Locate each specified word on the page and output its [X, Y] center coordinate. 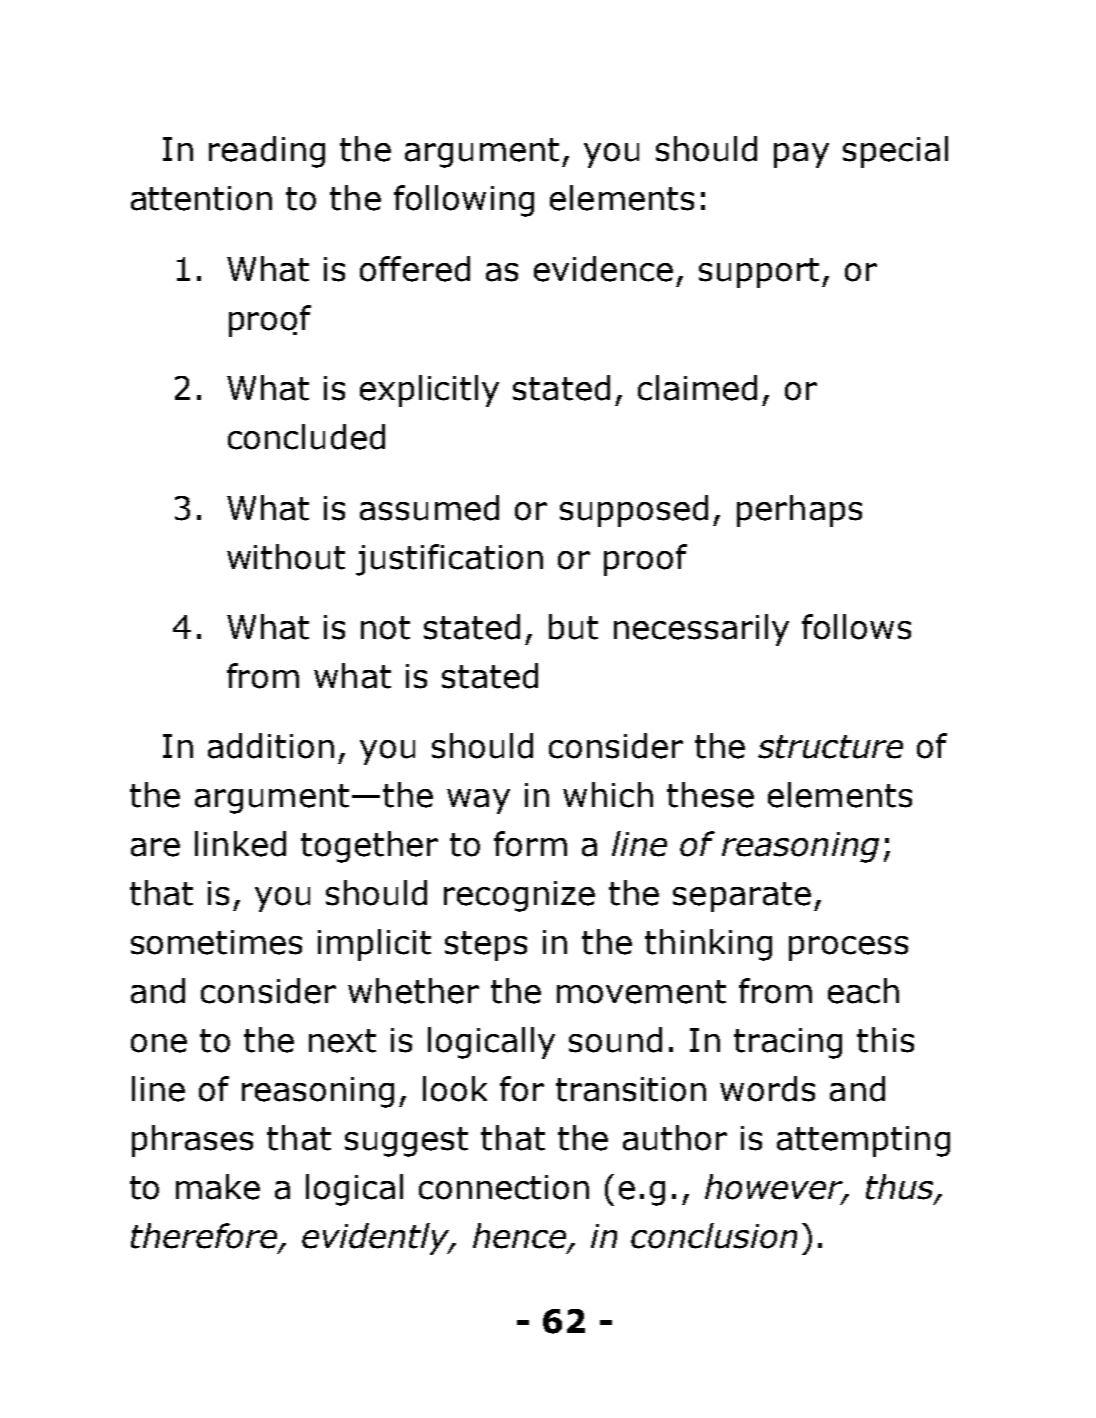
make [218, 1187]
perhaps [799, 511]
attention [201, 198]
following [464, 201]
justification [449, 560]
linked [240, 844]
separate [742, 897]
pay [801, 155]
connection [504, 1187]
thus [901, 1188]
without [286, 557]
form [530, 844]
